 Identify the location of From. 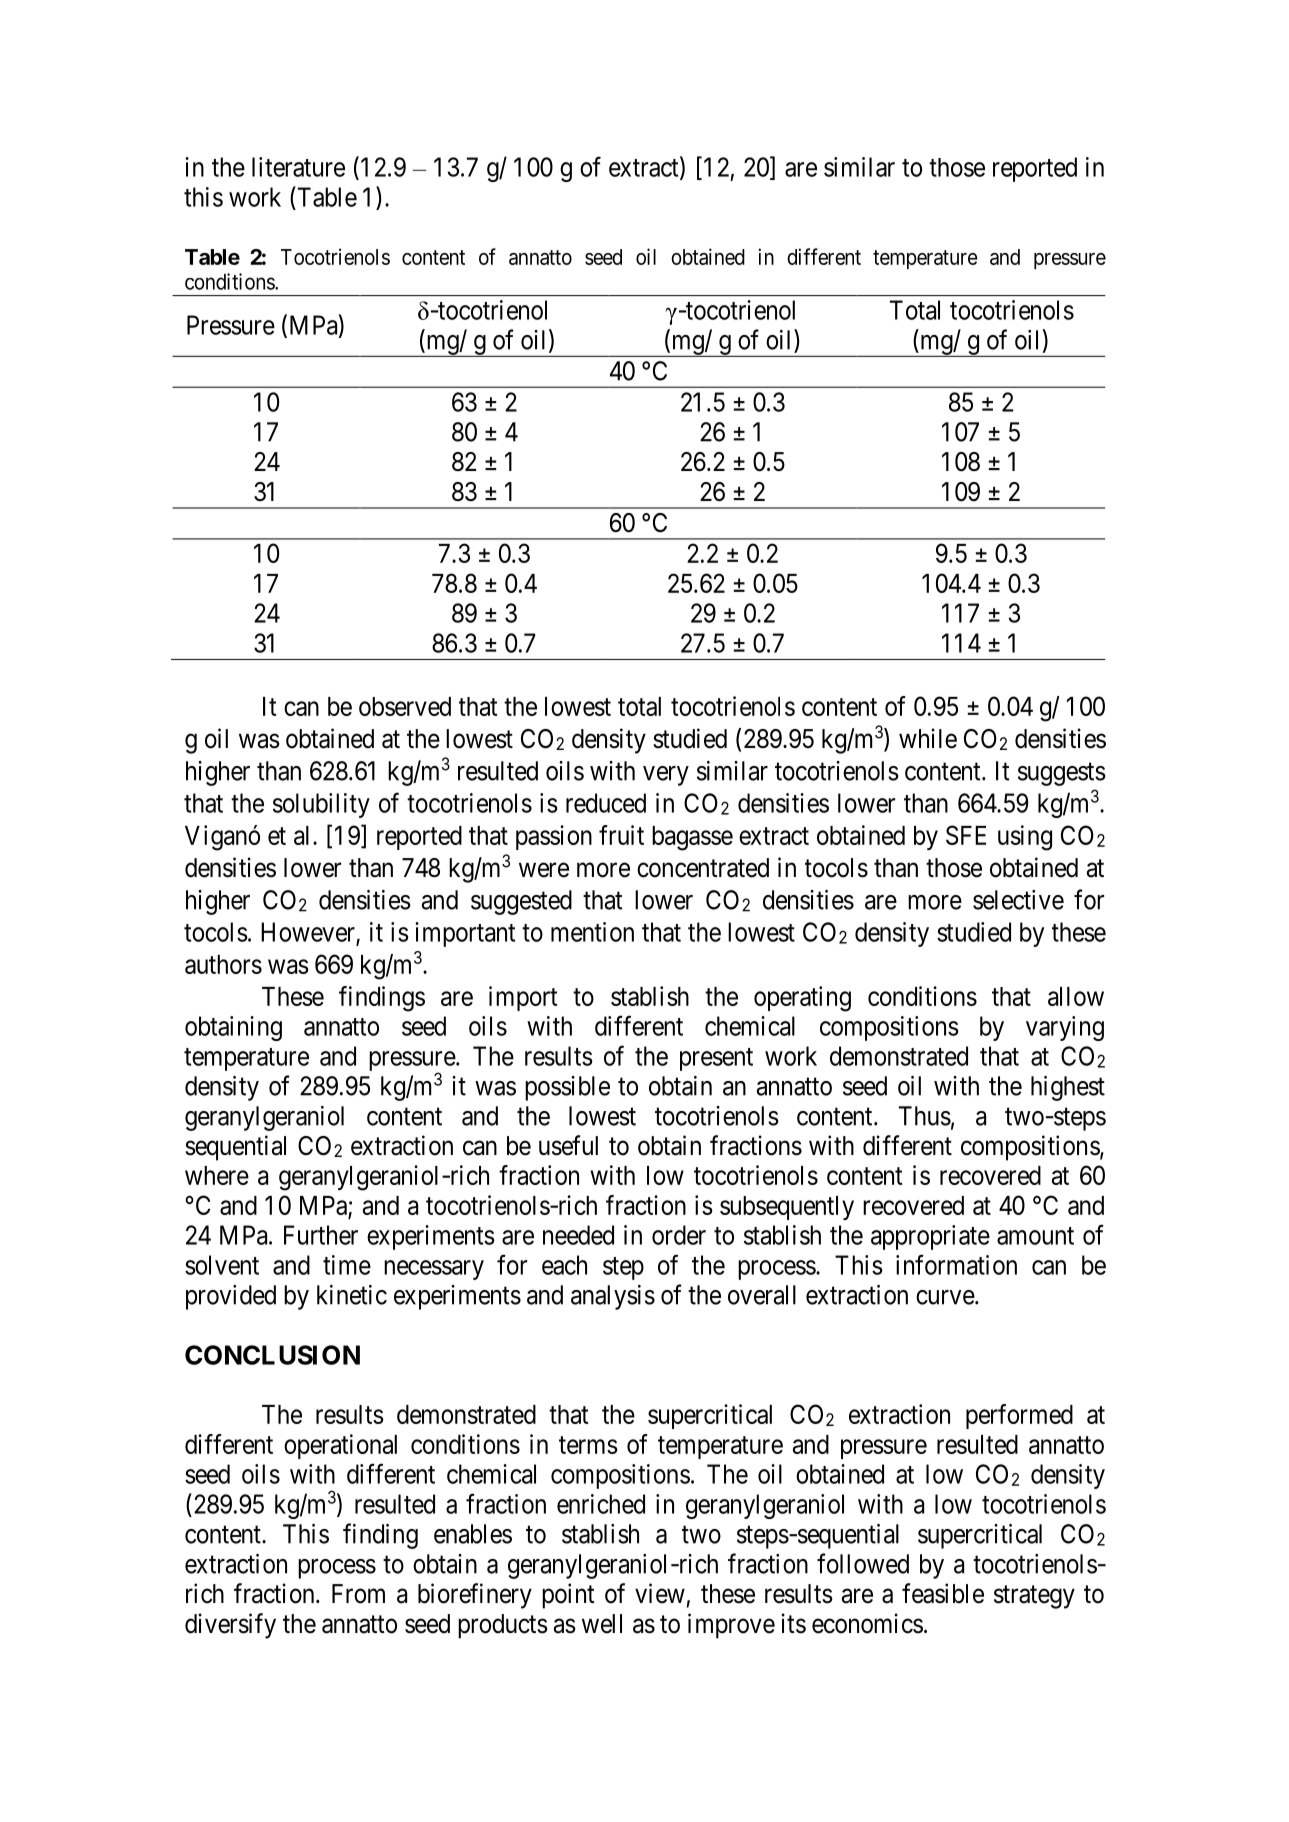
(358, 1594).
